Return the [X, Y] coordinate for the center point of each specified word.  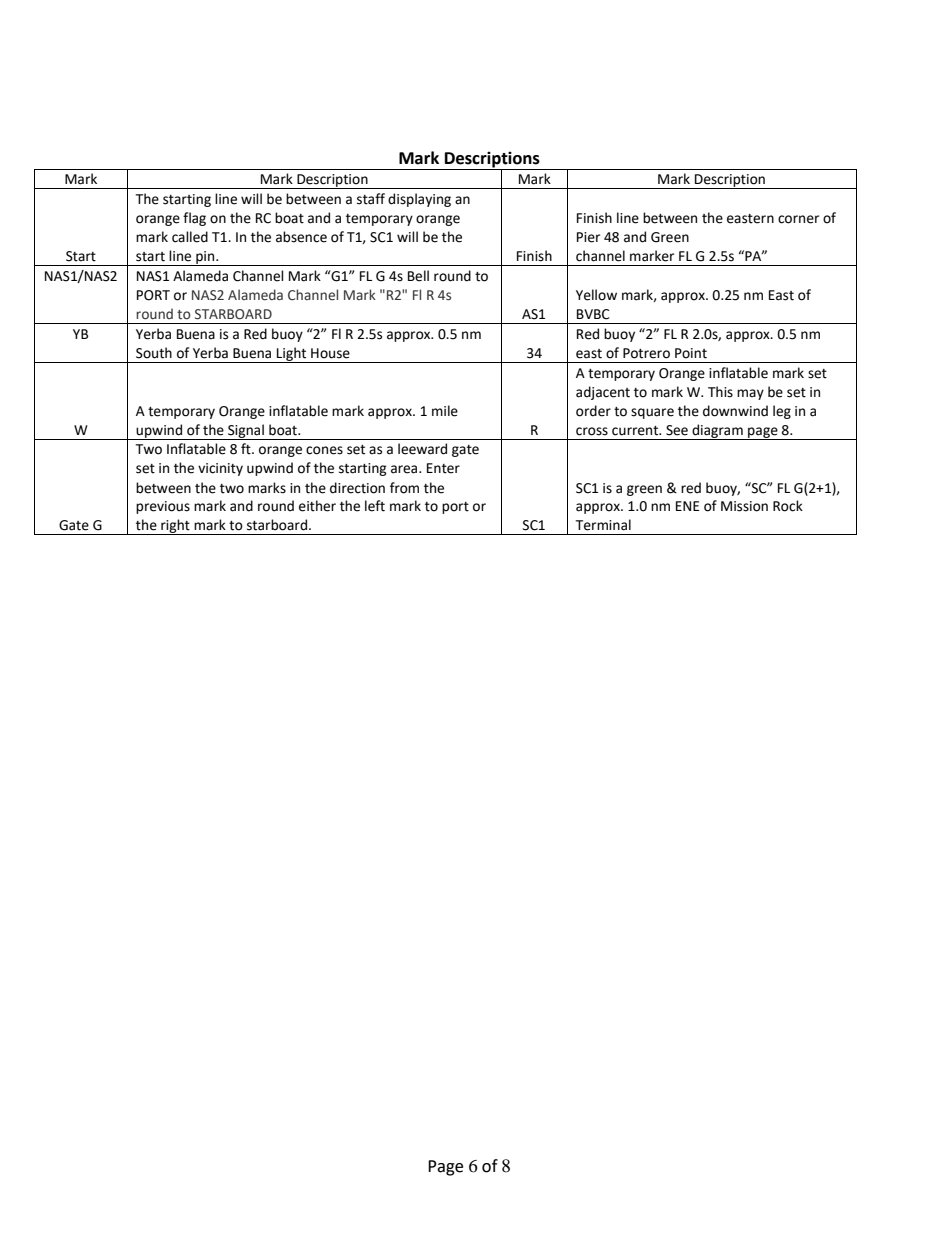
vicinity [220, 469]
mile [445, 411]
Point [691, 353]
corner [798, 219]
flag [194, 219]
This [720, 392]
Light [292, 355]
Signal [246, 432]
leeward [422, 449]
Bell [418, 276]
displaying [419, 200]
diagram [717, 432]
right [175, 527]
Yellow [596, 295]
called [190, 237]
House [330, 353]
